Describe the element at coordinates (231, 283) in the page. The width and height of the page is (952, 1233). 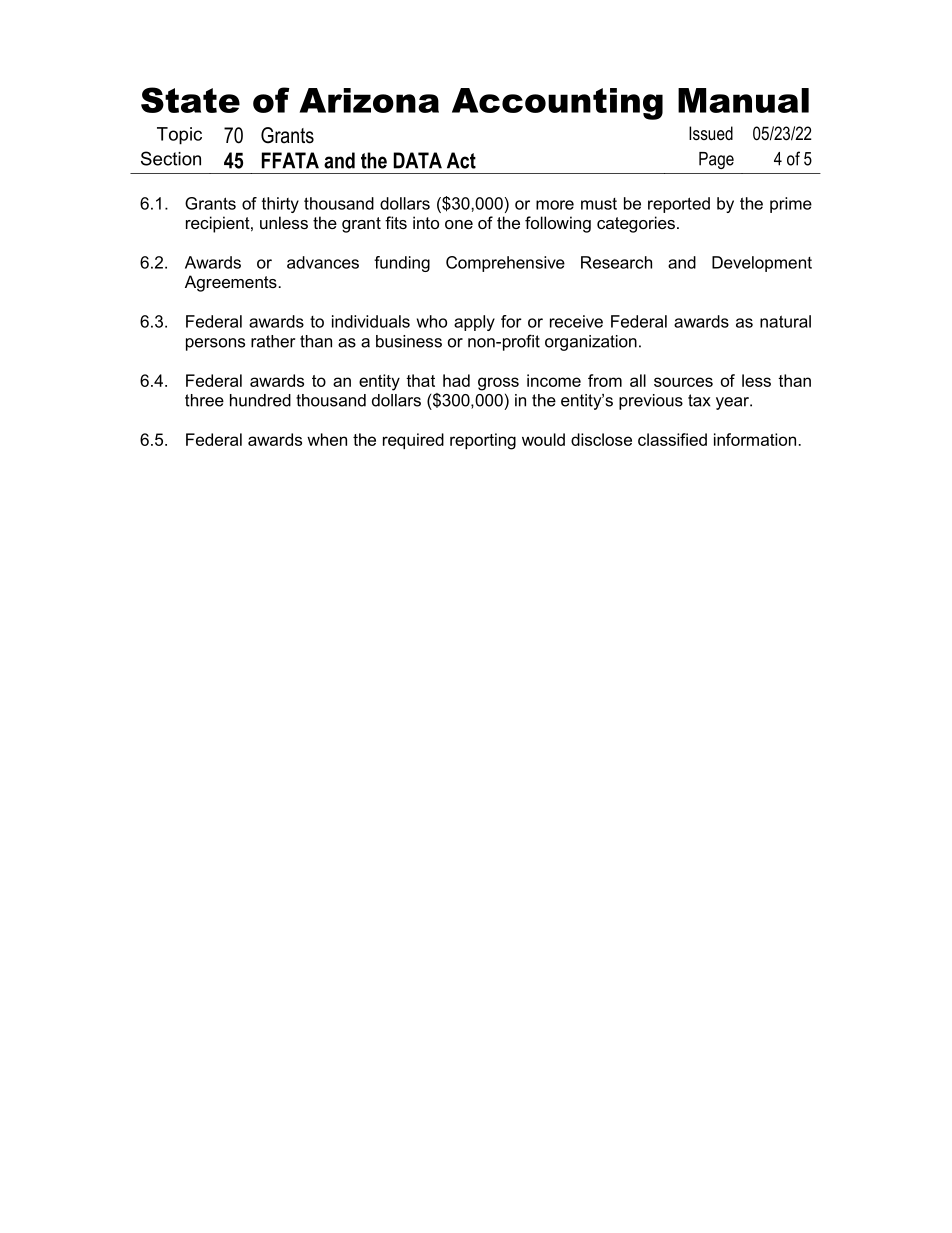
I see `Agreements` at that location.
